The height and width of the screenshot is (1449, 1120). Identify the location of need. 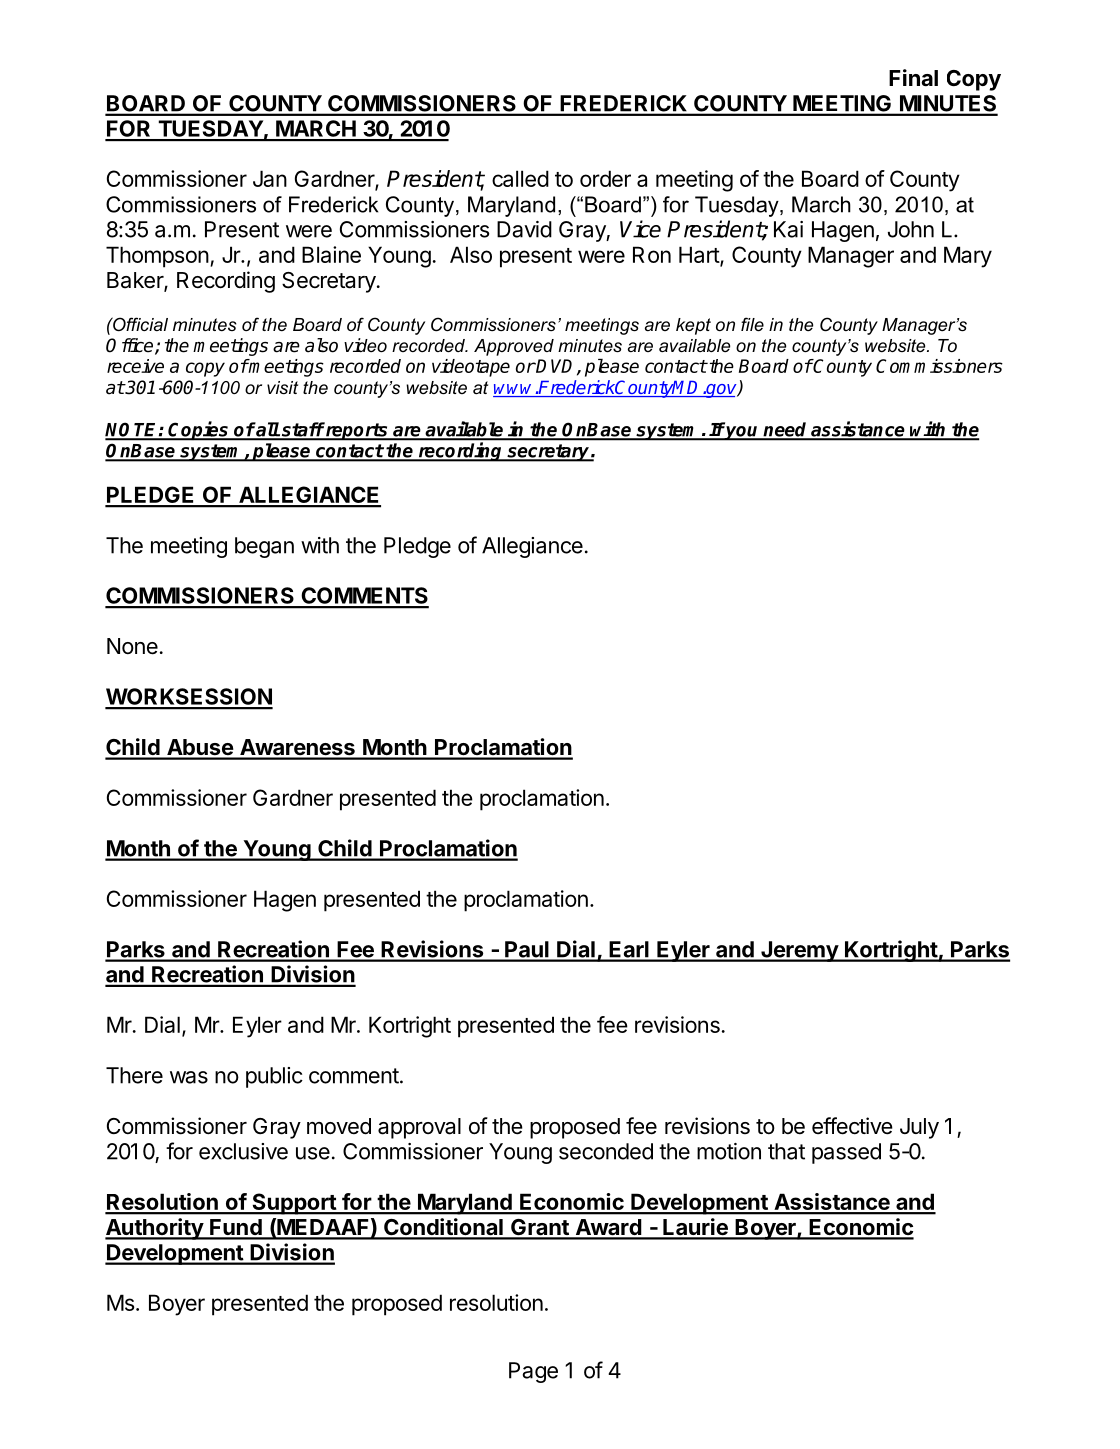
(786, 430).
